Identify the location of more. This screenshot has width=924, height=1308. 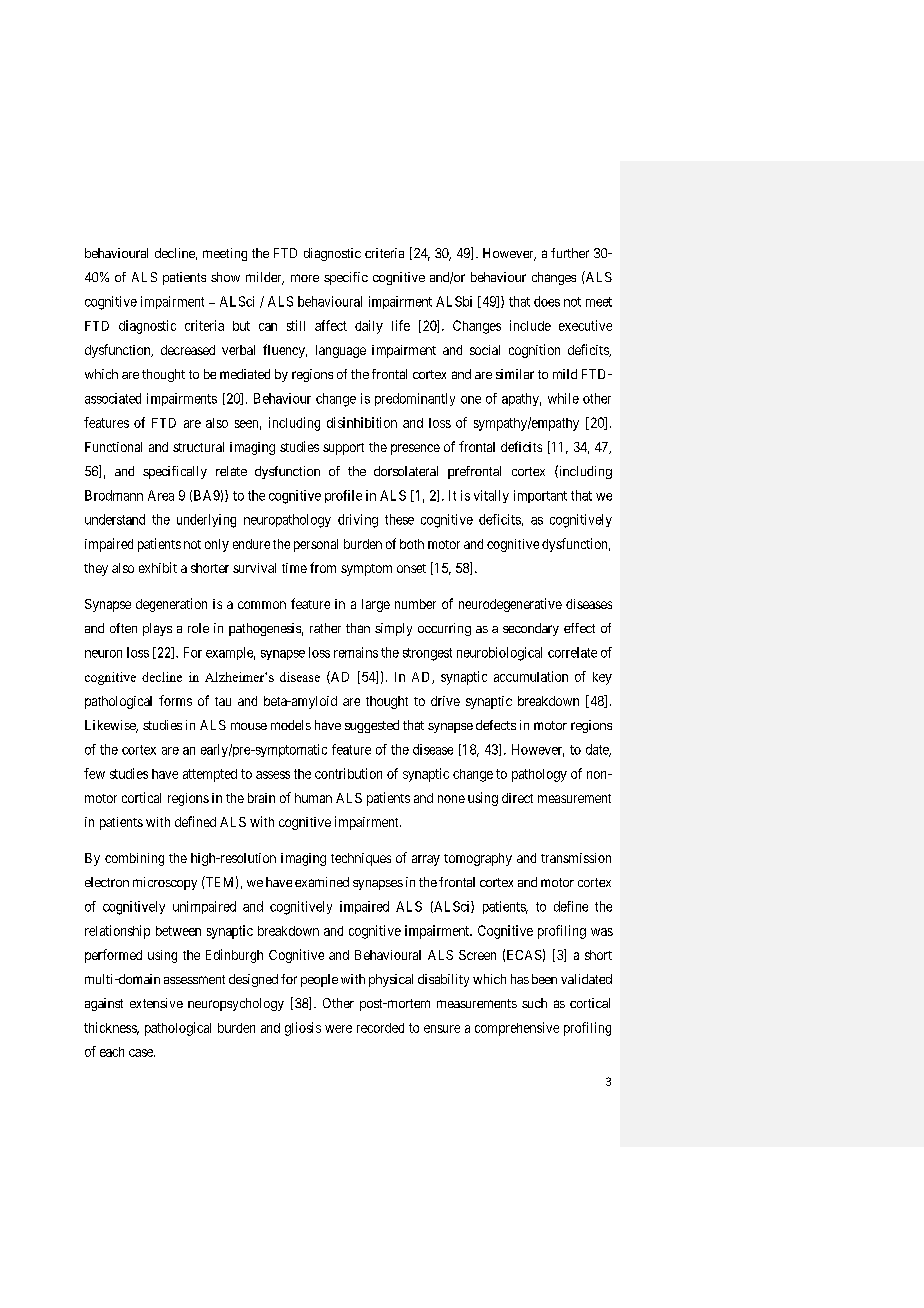
(305, 278).
